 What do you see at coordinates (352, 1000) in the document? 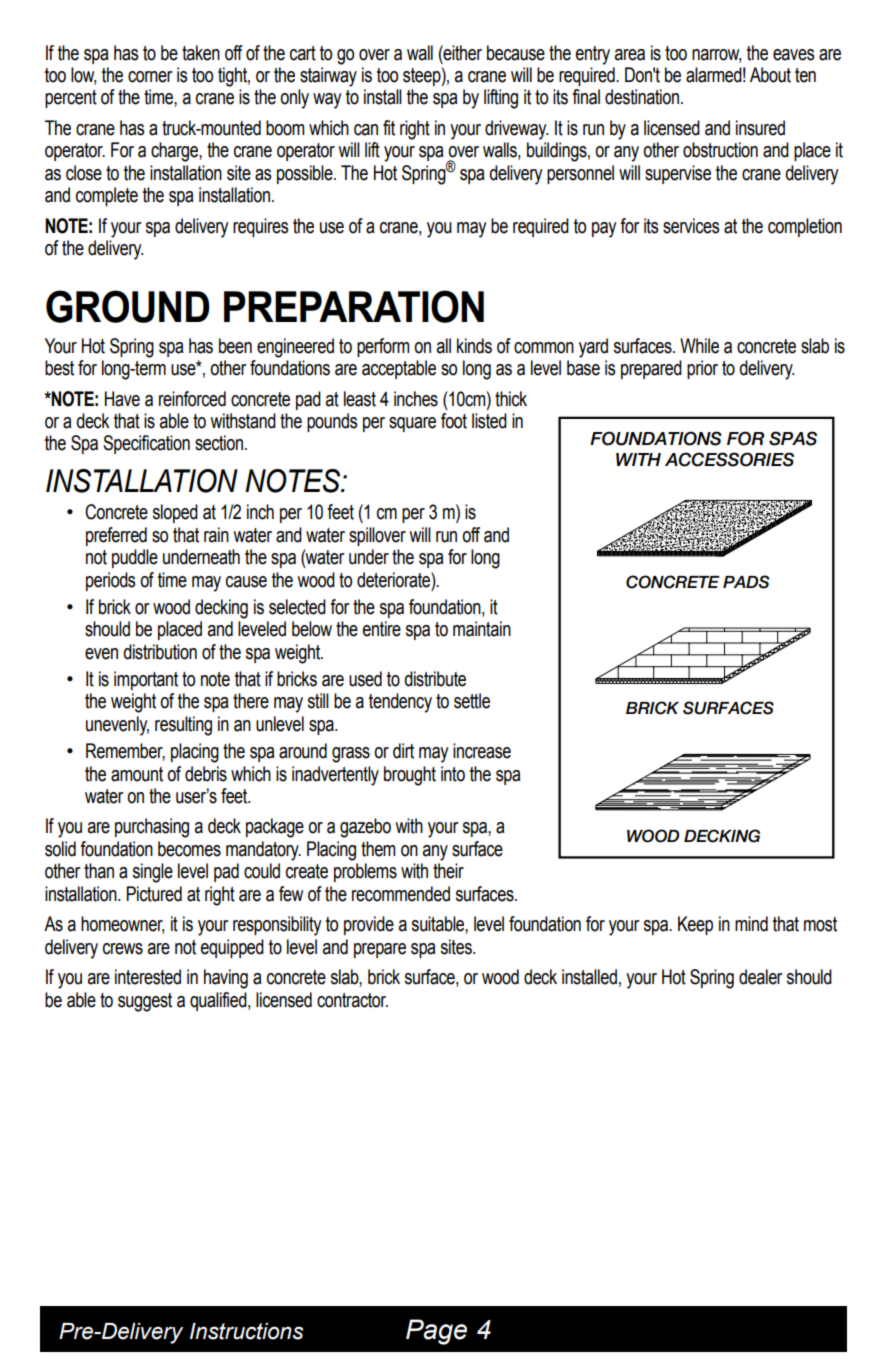
I see `contractor` at bounding box center [352, 1000].
